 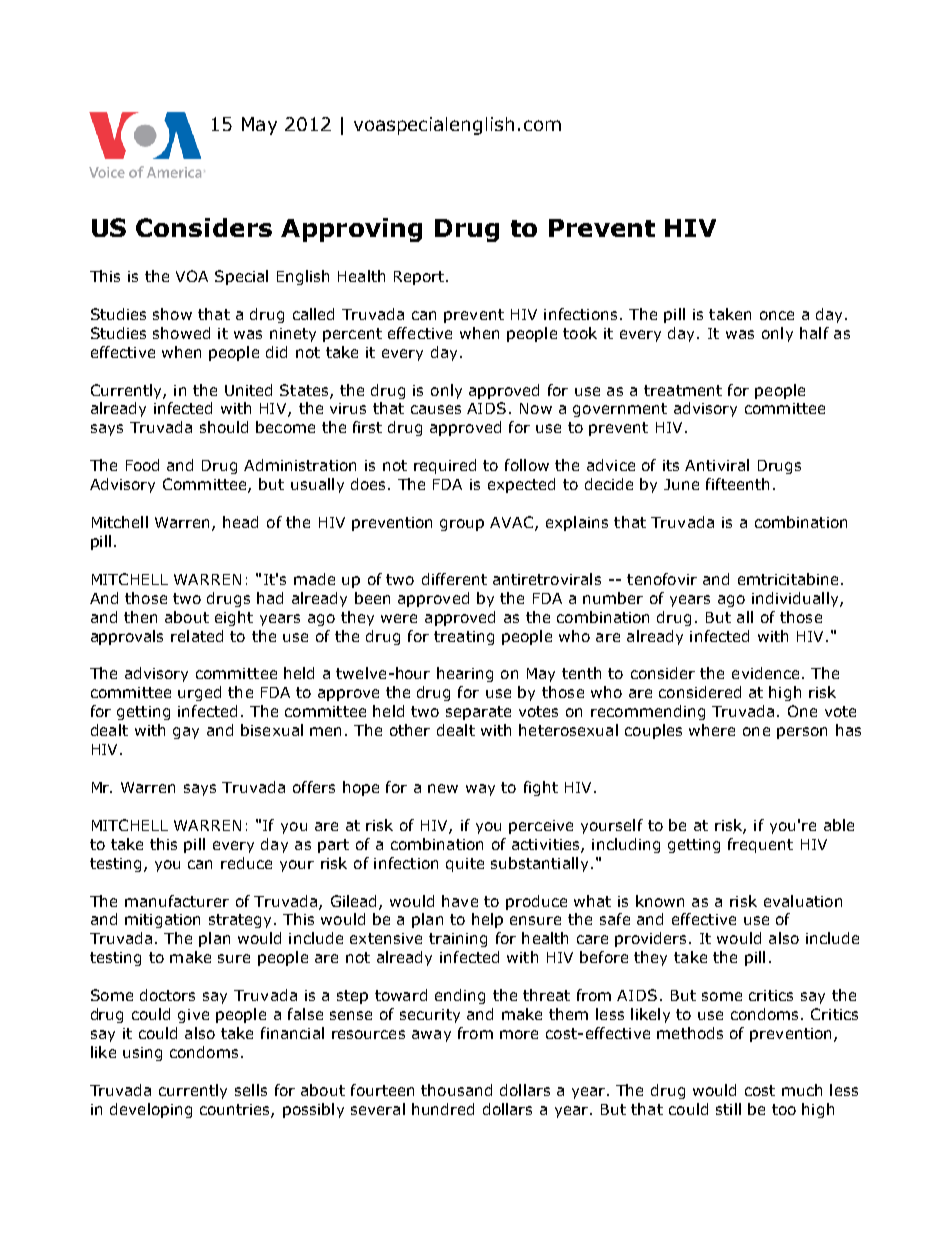 I want to click on Report, so click(x=419, y=278).
